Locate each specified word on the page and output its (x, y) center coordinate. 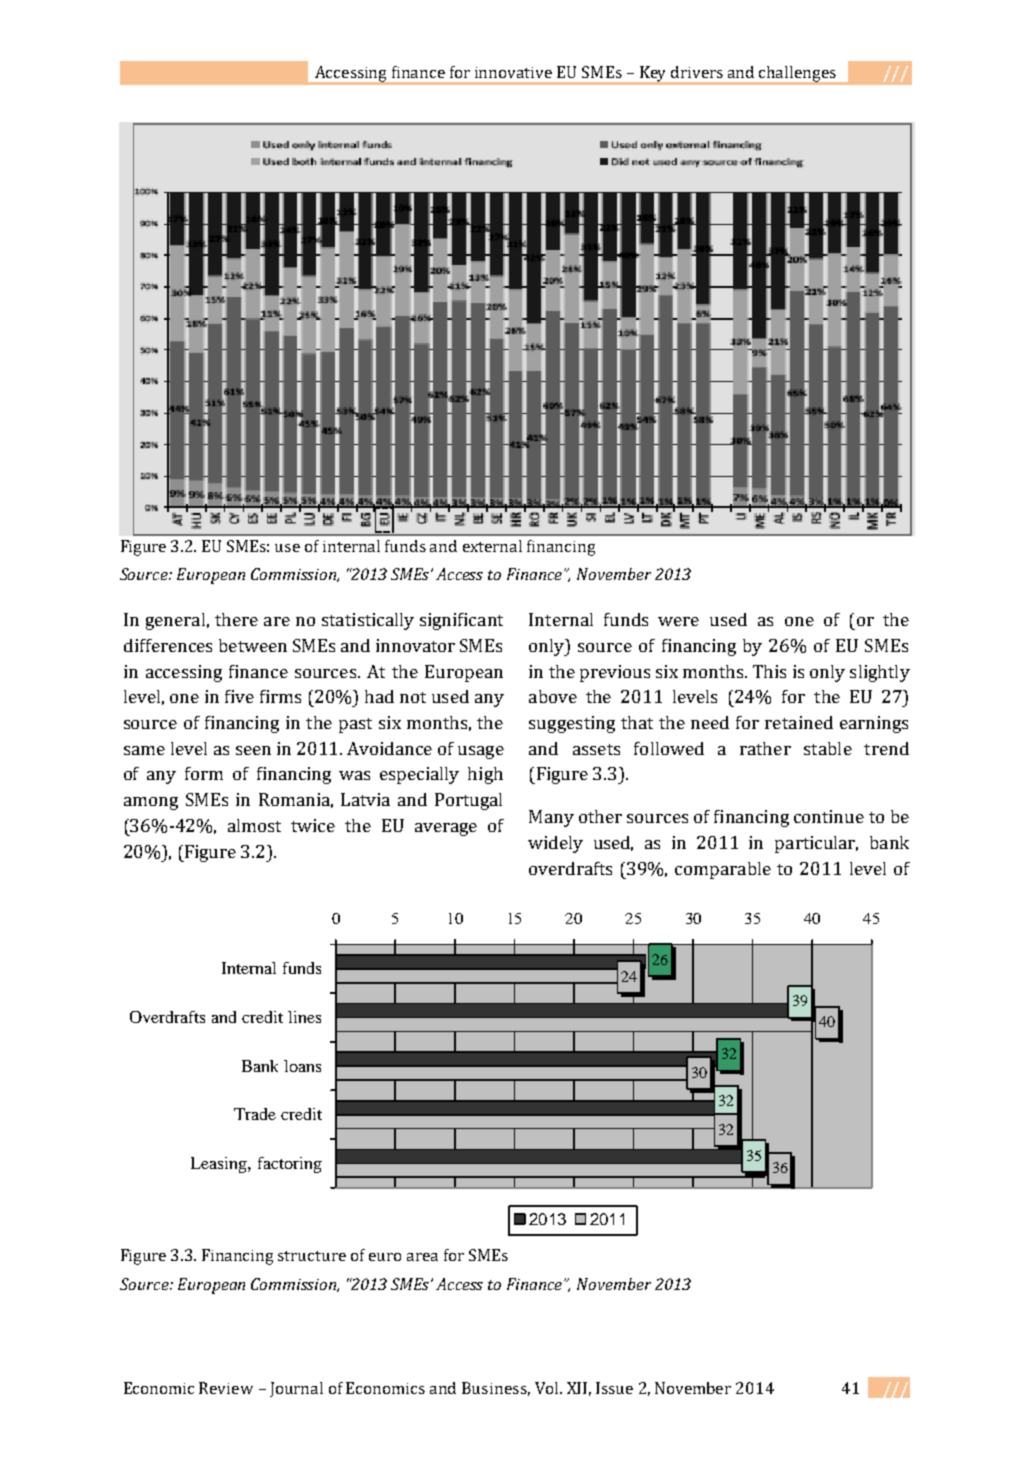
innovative (513, 72)
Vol (548, 1388)
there (236, 619)
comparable (723, 870)
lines (304, 1017)
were (678, 621)
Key (653, 75)
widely (555, 844)
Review (226, 1388)
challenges (798, 75)
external (492, 546)
